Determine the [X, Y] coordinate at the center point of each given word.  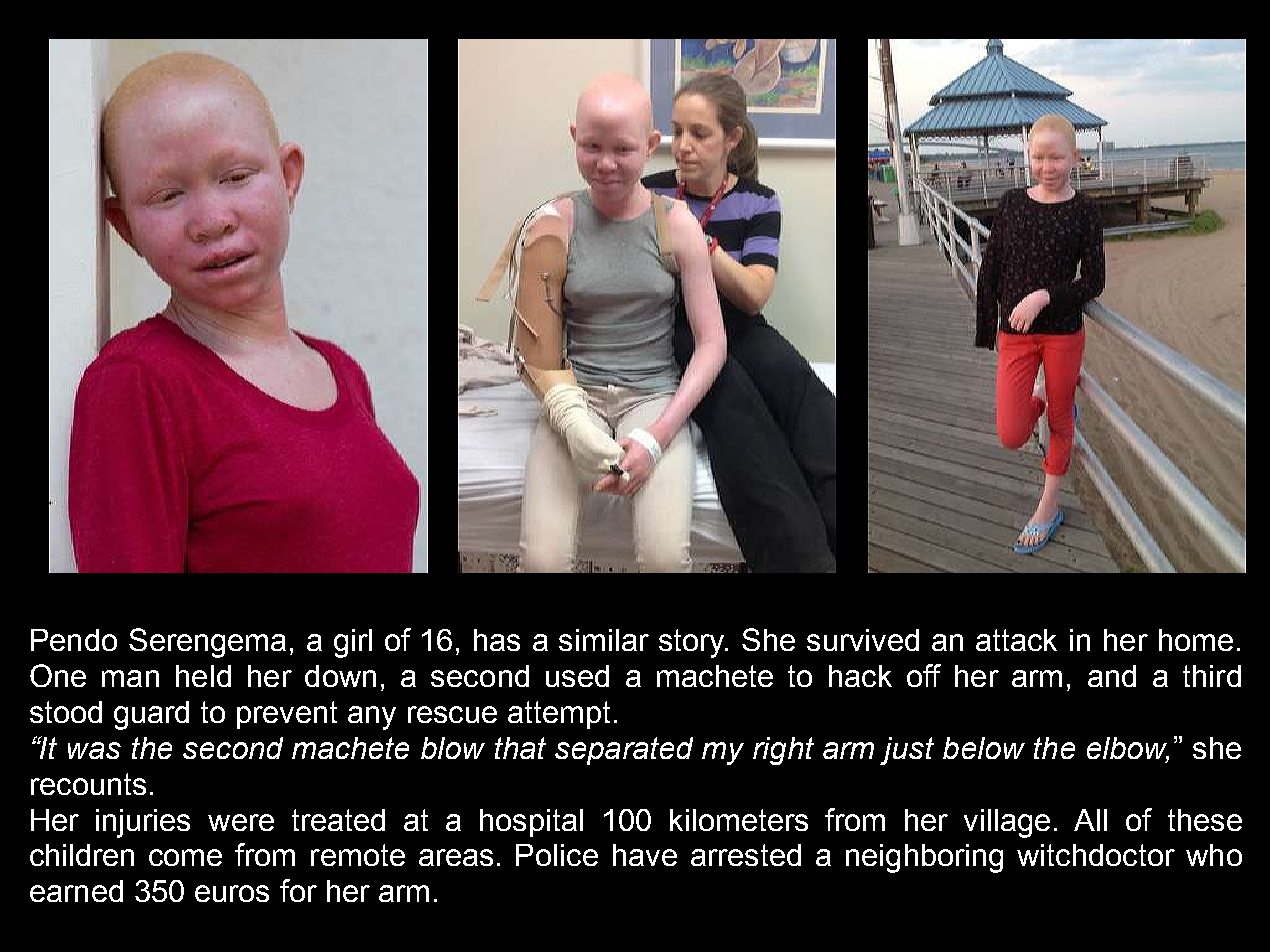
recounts [88, 784]
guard [151, 715]
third [1212, 676]
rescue [452, 714]
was [94, 750]
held [203, 676]
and [1112, 676]
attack [1016, 640]
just [907, 751]
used [577, 676]
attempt [559, 715]
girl [353, 643]
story [693, 643]
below [984, 748]
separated [624, 751]
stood [66, 712]
